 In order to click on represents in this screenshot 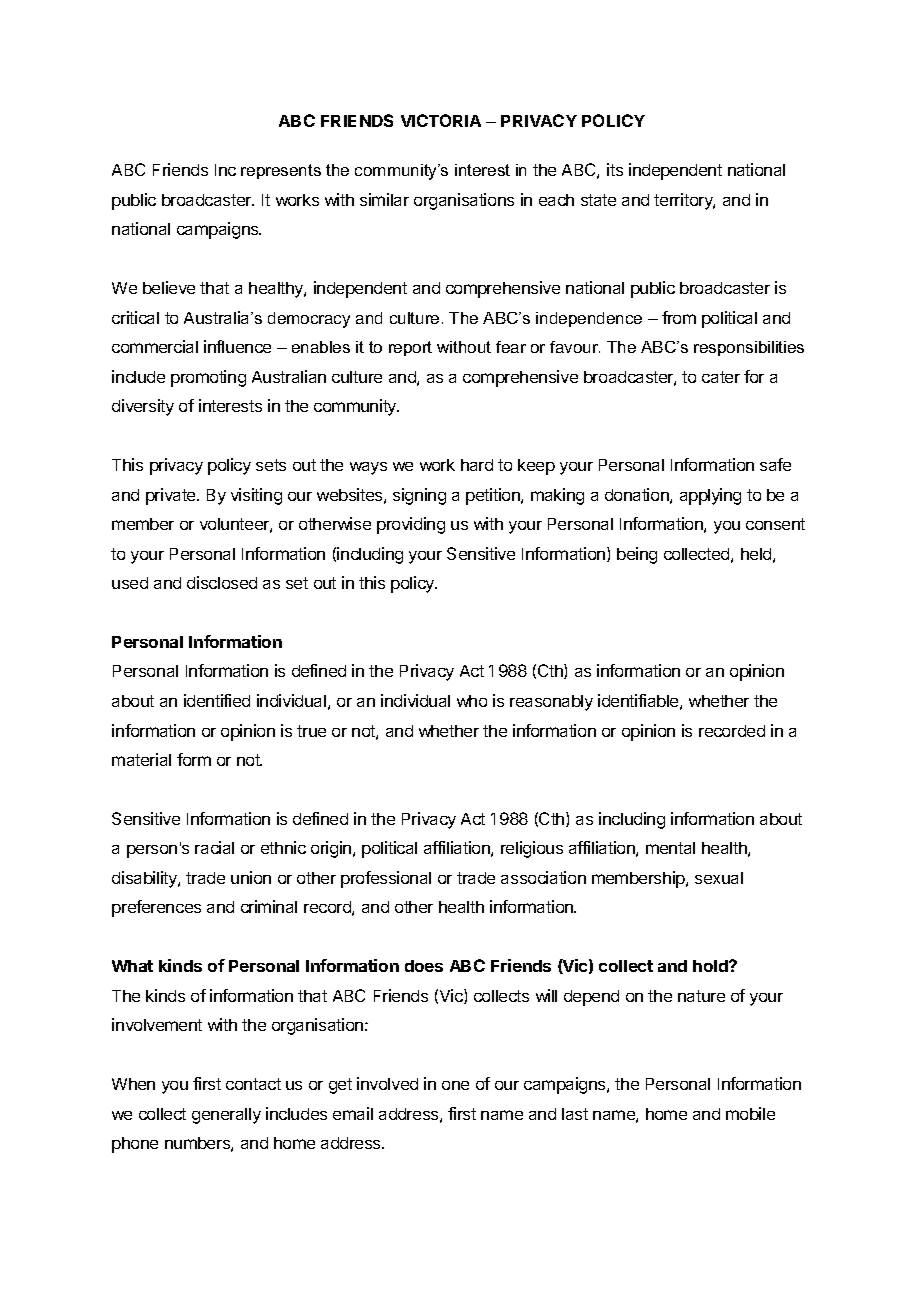, I will do `click(281, 171)`.
